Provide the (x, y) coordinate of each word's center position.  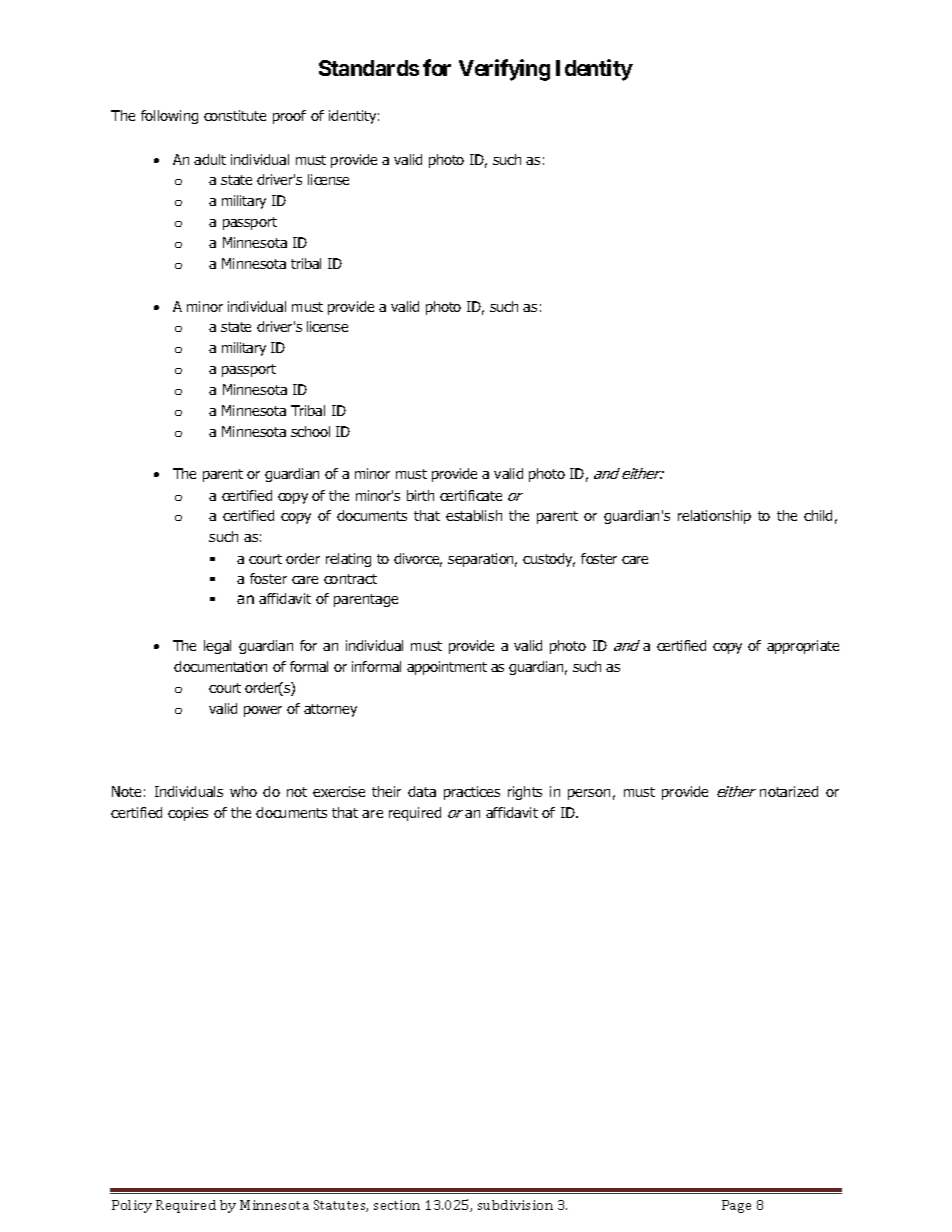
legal (217, 647)
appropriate (803, 647)
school (310, 431)
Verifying (504, 70)
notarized (789, 791)
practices (472, 793)
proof (289, 117)
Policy (132, 1206)
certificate (471, 495)
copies (188, 814)
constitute (235, 115)
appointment (447, 668)
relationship (714, 517)
